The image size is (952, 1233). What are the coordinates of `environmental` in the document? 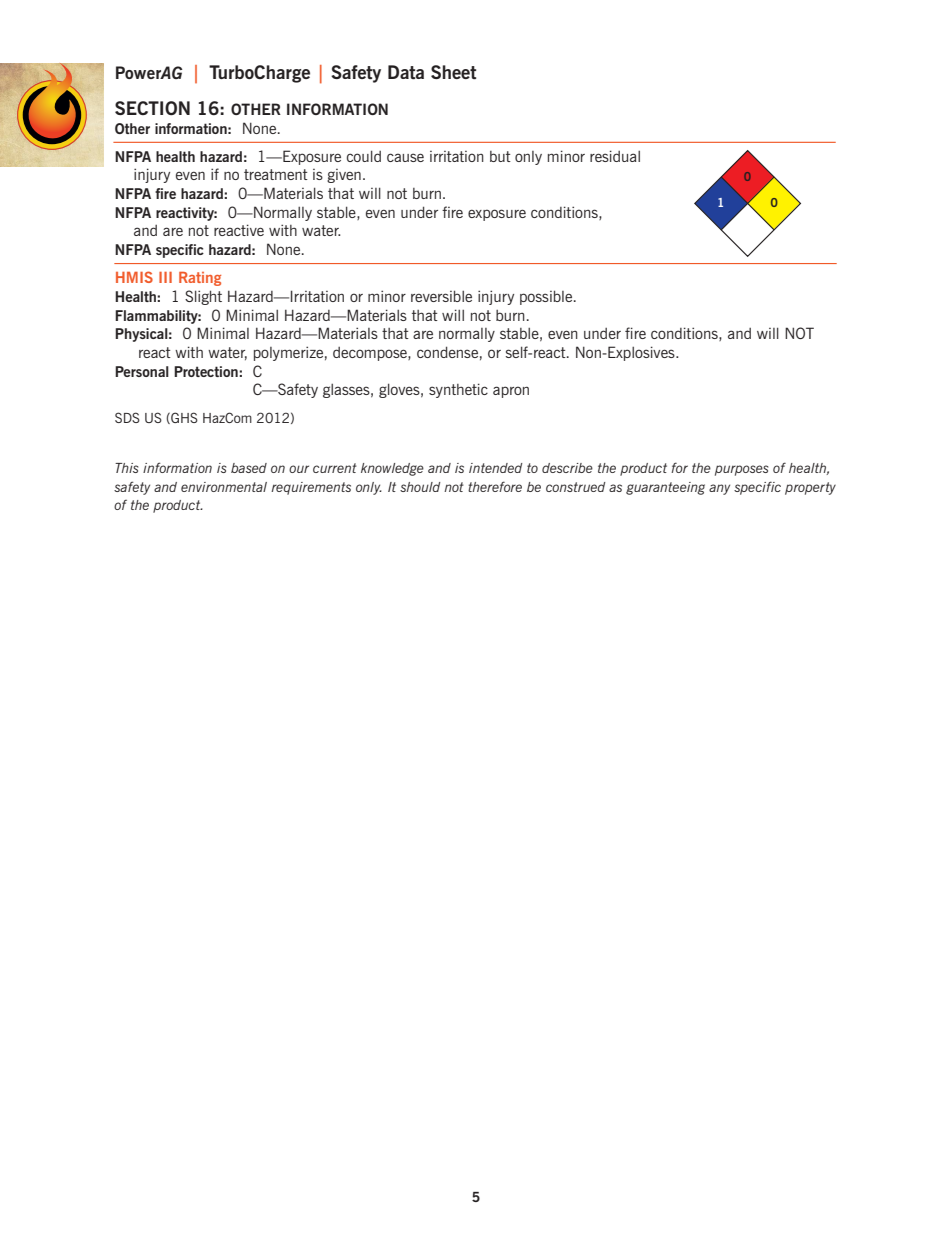 It's located at (224, 487).
